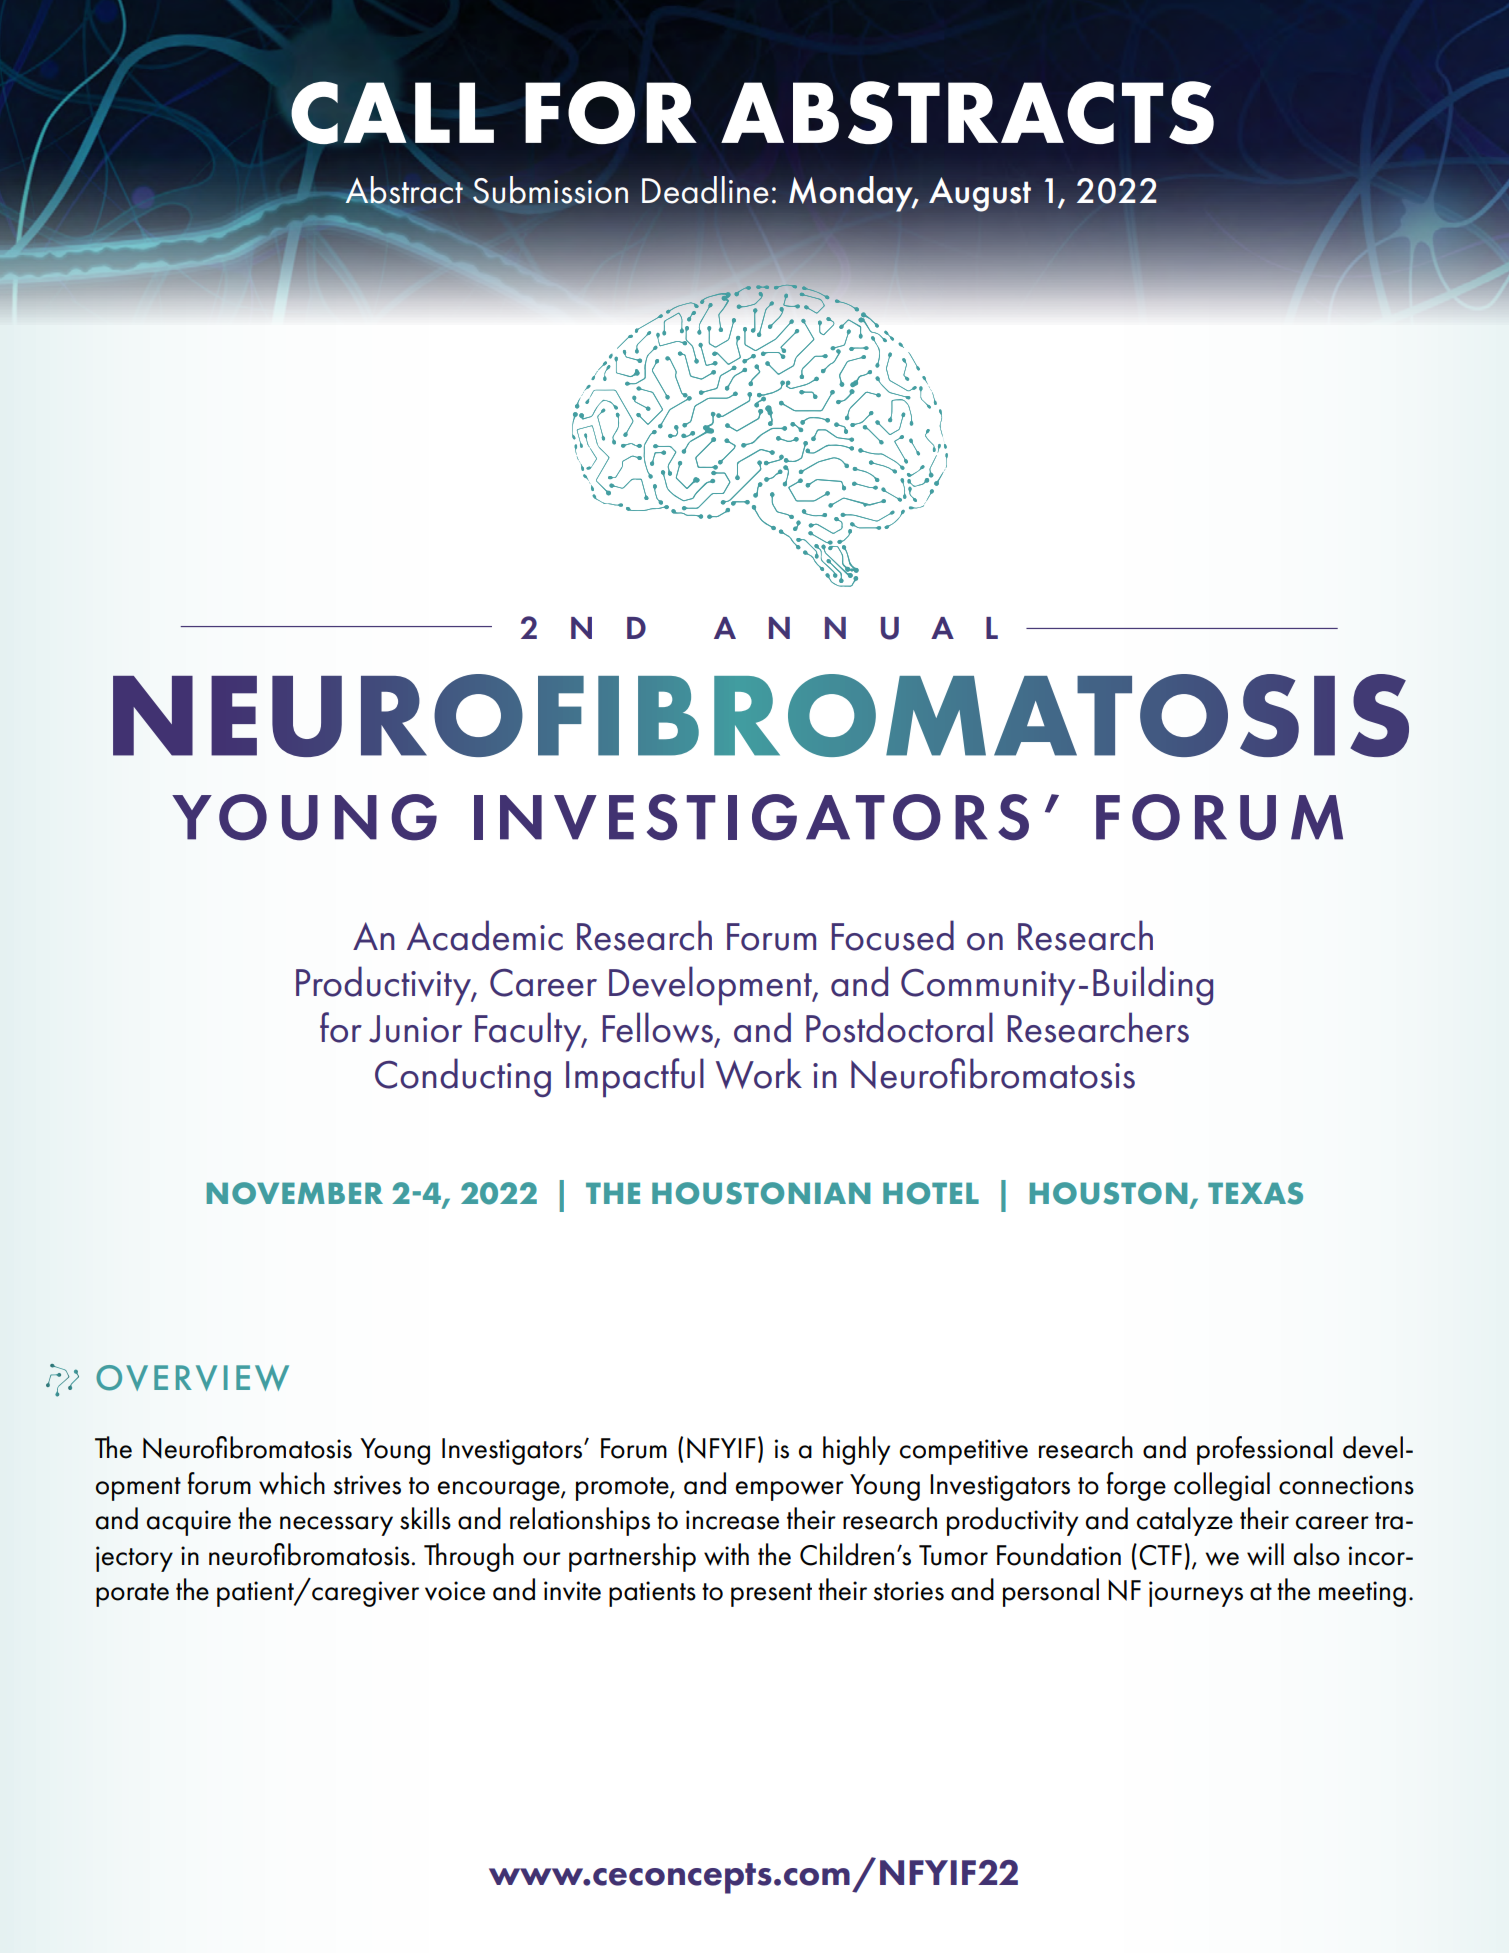  What do you see at coordinates (705, 190) in the screenshot?
I see `Deadline` at bounding box center [705, 190].
